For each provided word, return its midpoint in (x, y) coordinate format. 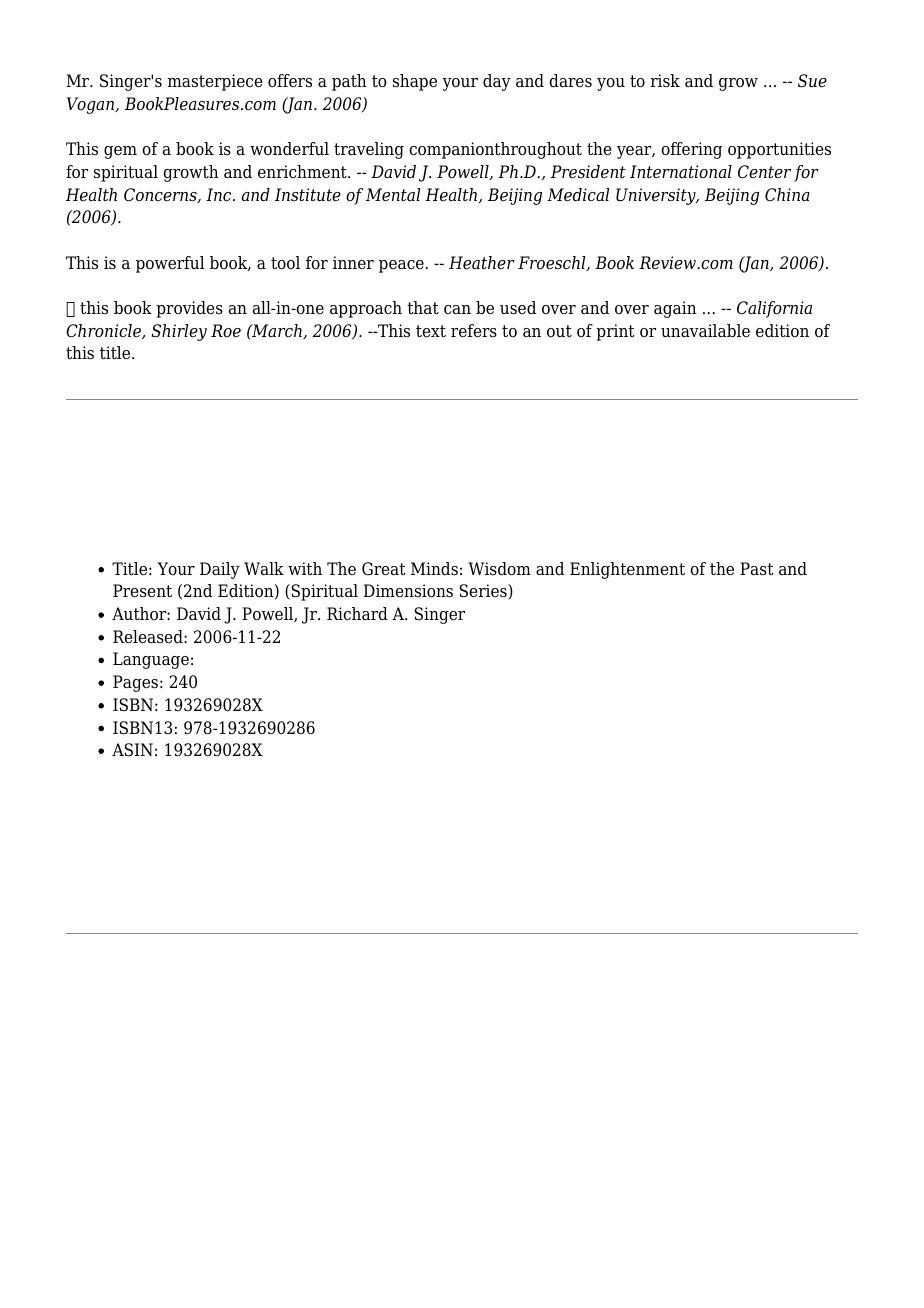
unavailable (705, 331)
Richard (357, 614)
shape (415, 82)
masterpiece (215, 82)
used (518, 308)
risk (665, 81)
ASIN (132, 750)
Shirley (179, 332)
